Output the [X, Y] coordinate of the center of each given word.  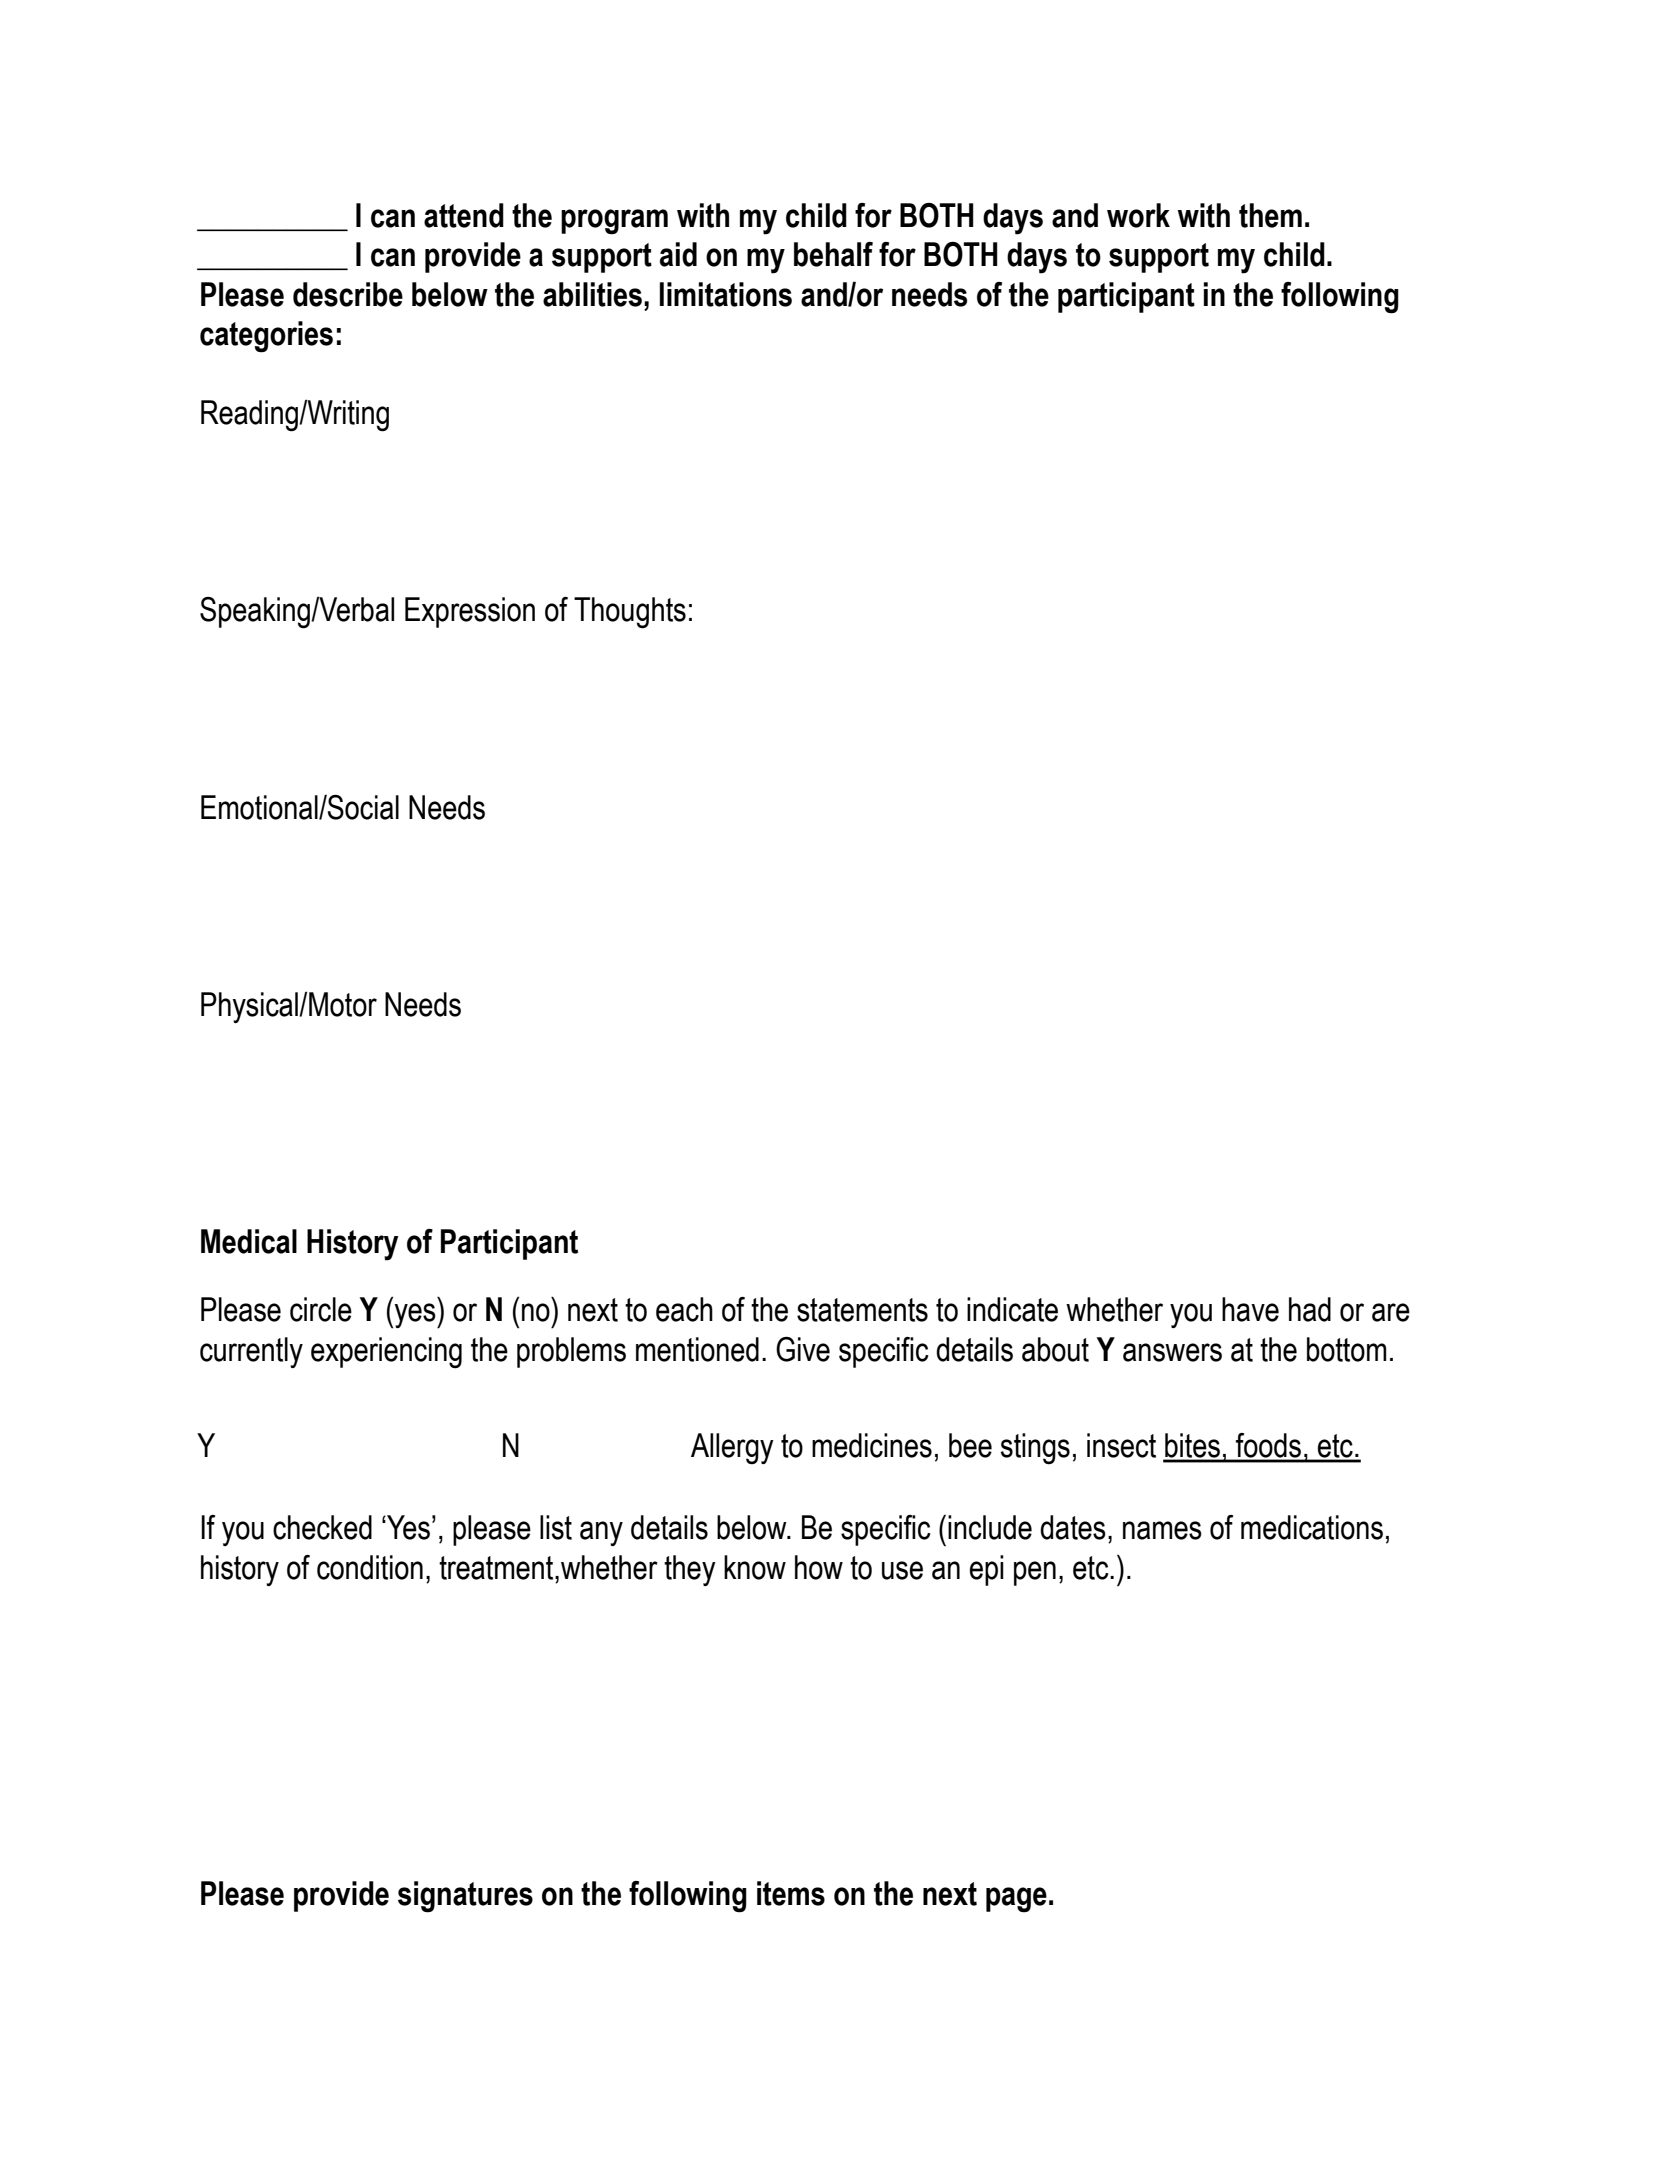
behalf [833, 254]
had [1310, 1309]
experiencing [386, 1353]
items [791, 1893]
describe [348, 294]
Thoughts [630, 613]
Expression [470, 612]
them [1270, 215]
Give [803, 1349]
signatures [465, 1897]
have [1250, 1309]
